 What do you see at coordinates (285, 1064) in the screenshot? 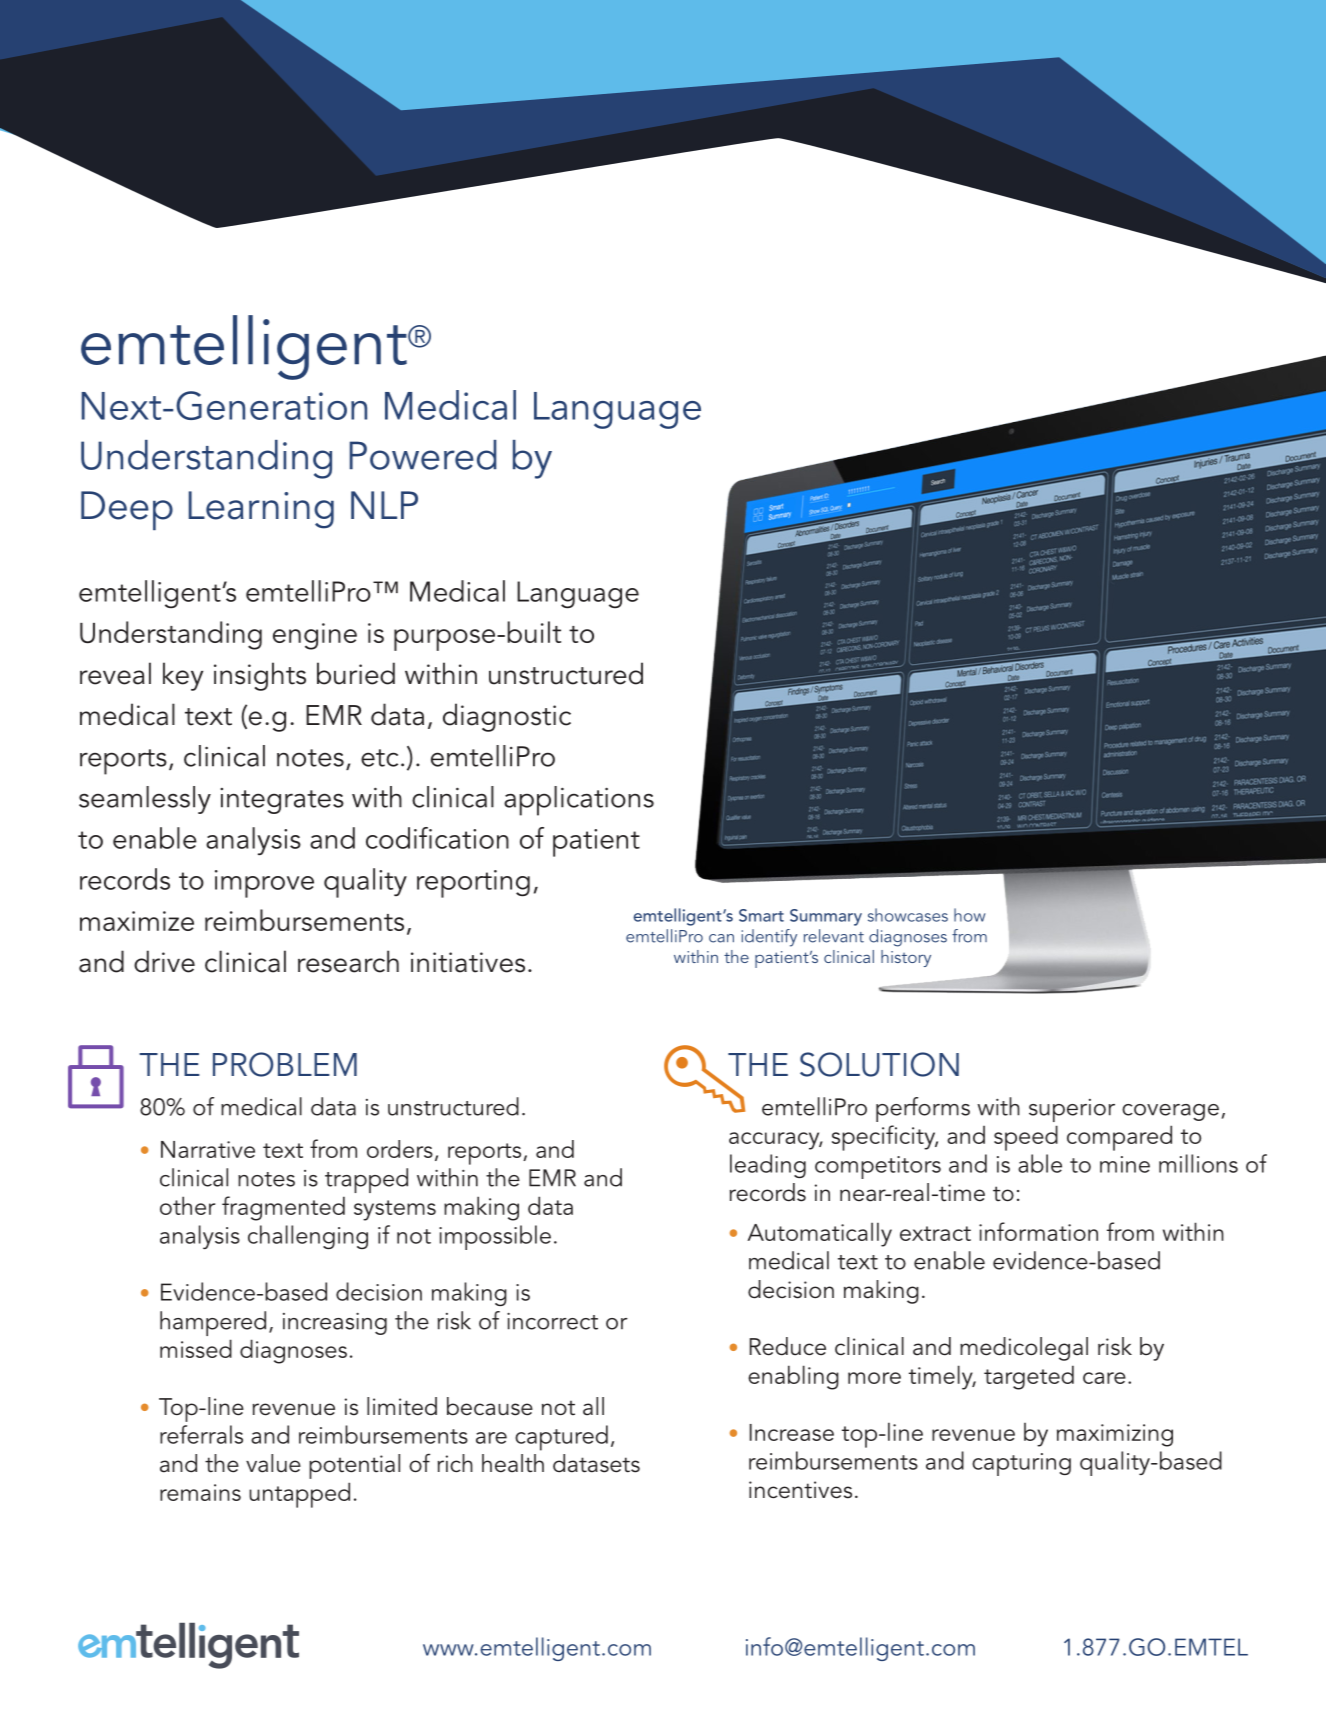
I see `PROBLEM` at bounding box center [285, 1064].
